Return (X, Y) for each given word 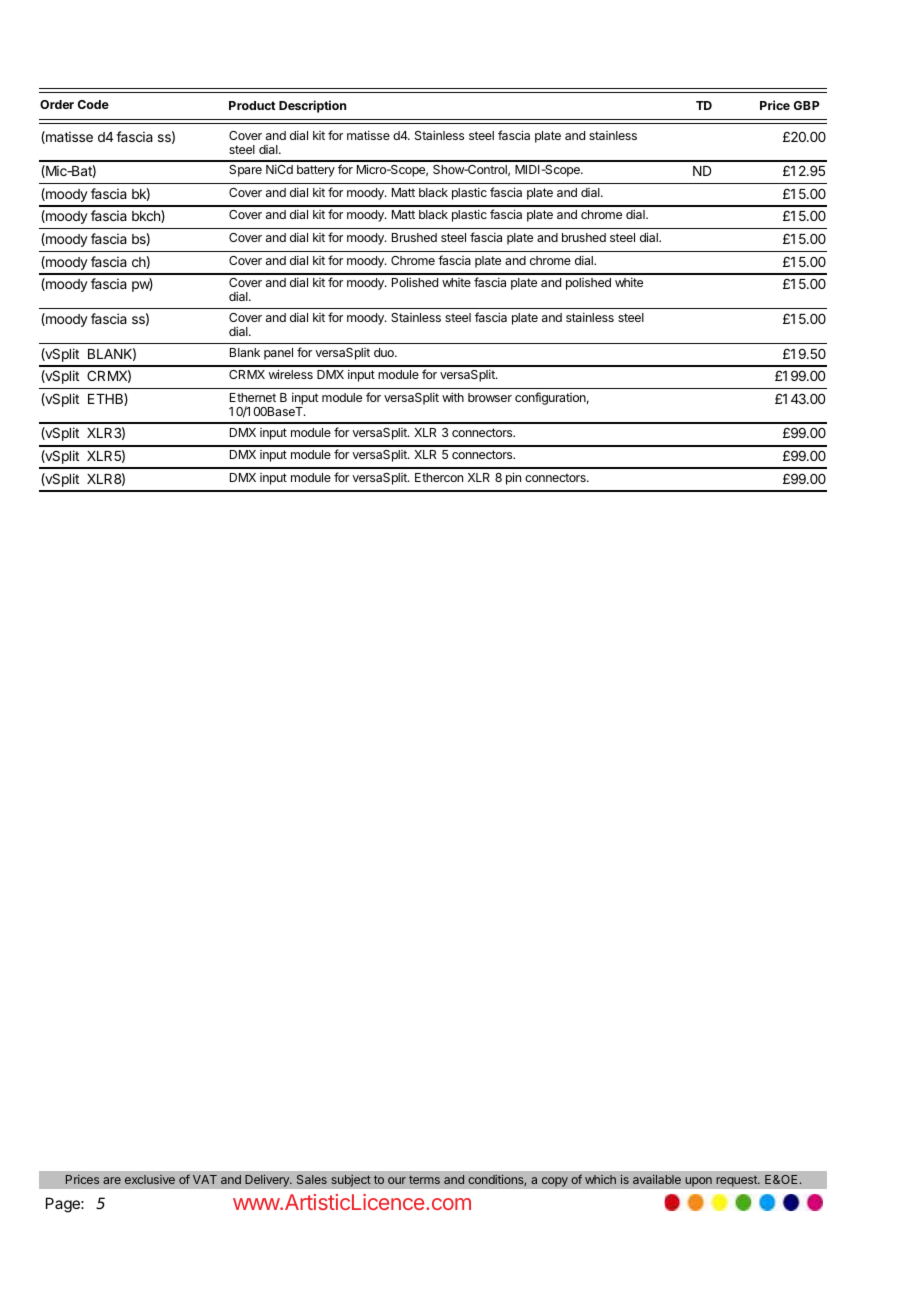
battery (316, 171)
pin (513, 478)
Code (93, 104)
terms (424, 1179)
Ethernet (253, 397)
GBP (806, 105)
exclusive (150, 1179)
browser (490, 397)
